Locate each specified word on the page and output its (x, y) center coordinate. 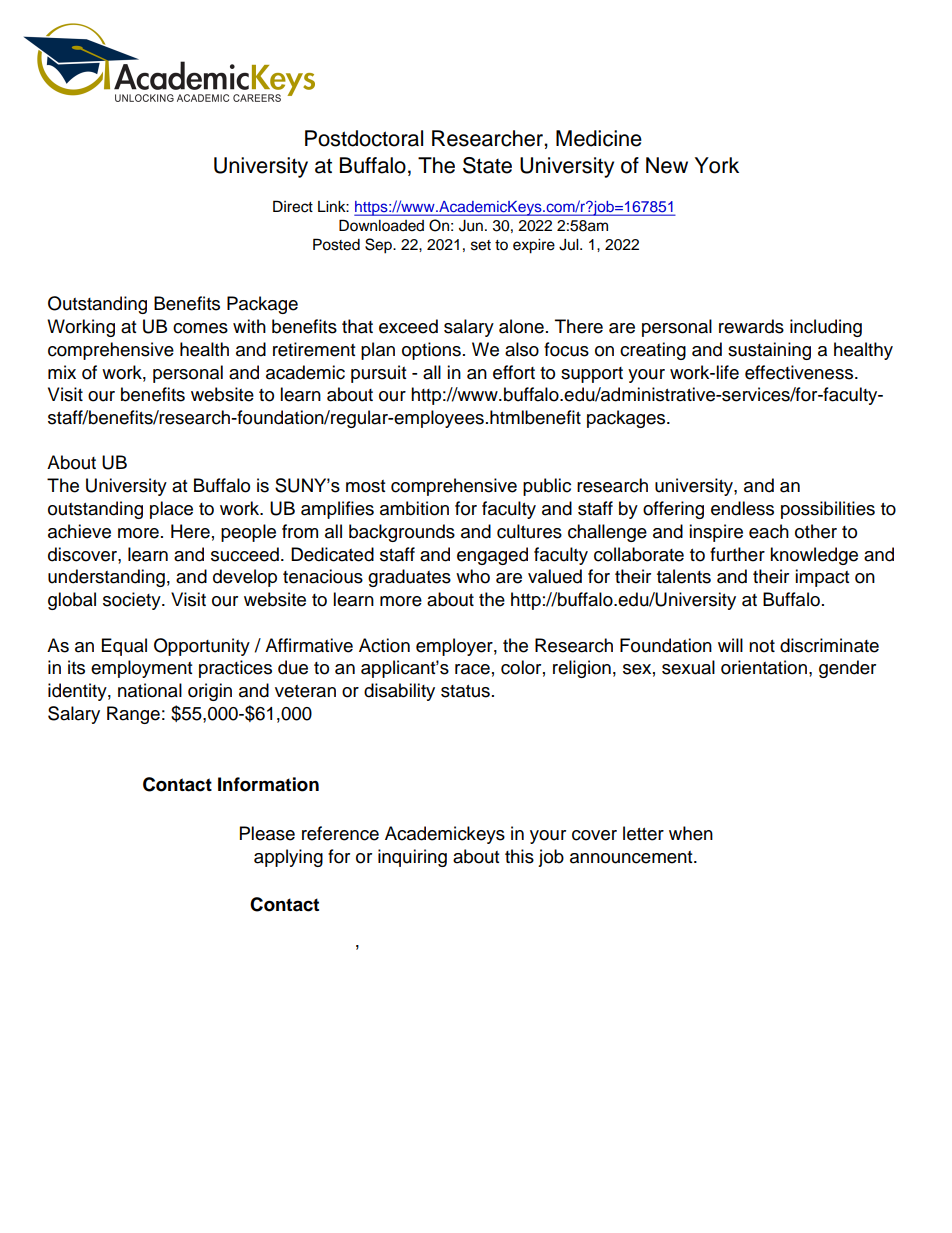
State (487, 165)
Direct (293, 206)
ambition (414, 508)
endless (742, 508)
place (171, 510)
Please (267, 833)
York (717, 165)
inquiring (412, 858)
